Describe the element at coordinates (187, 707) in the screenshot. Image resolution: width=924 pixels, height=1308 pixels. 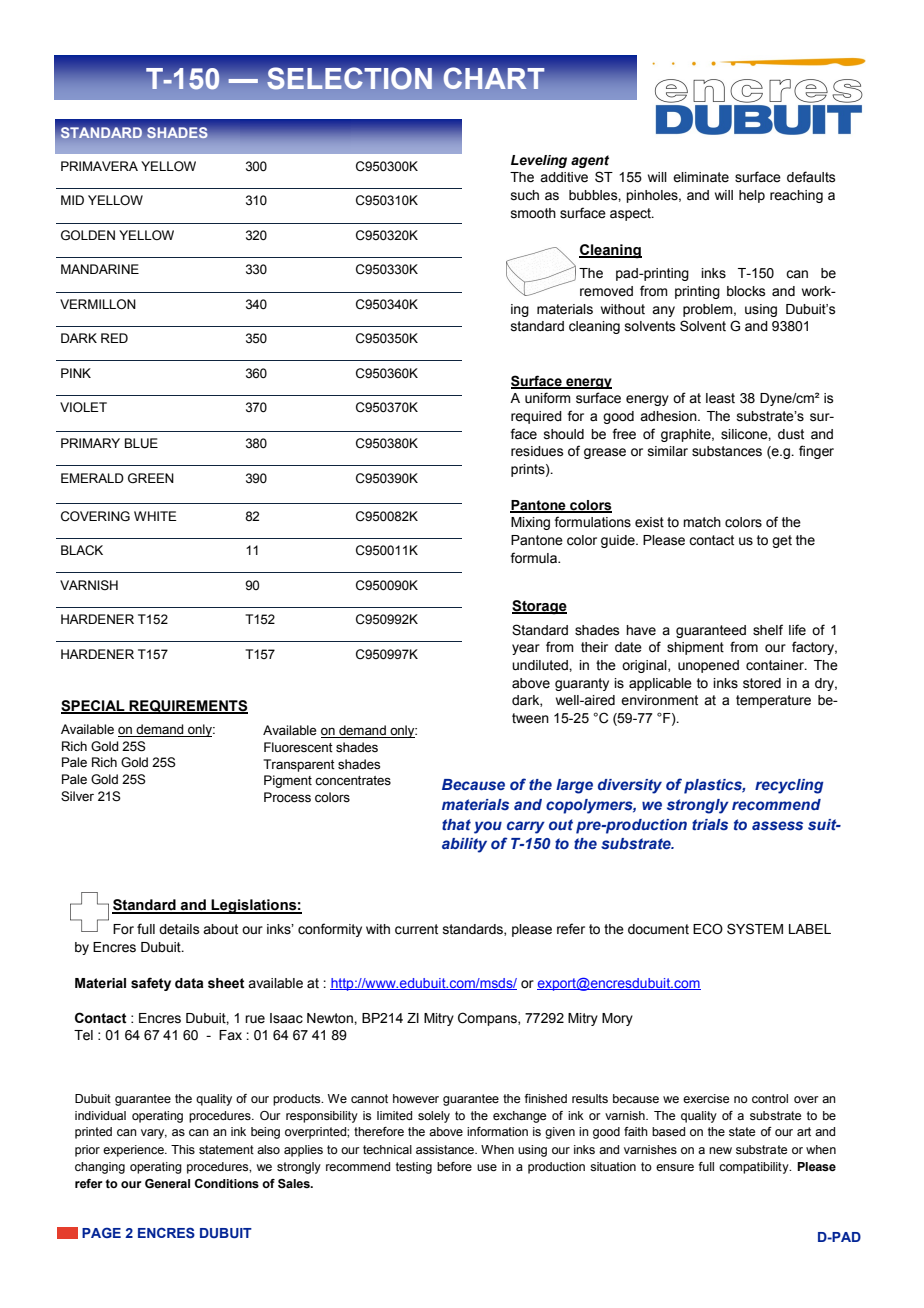
I see `REQUIREMENTS` at that location.
